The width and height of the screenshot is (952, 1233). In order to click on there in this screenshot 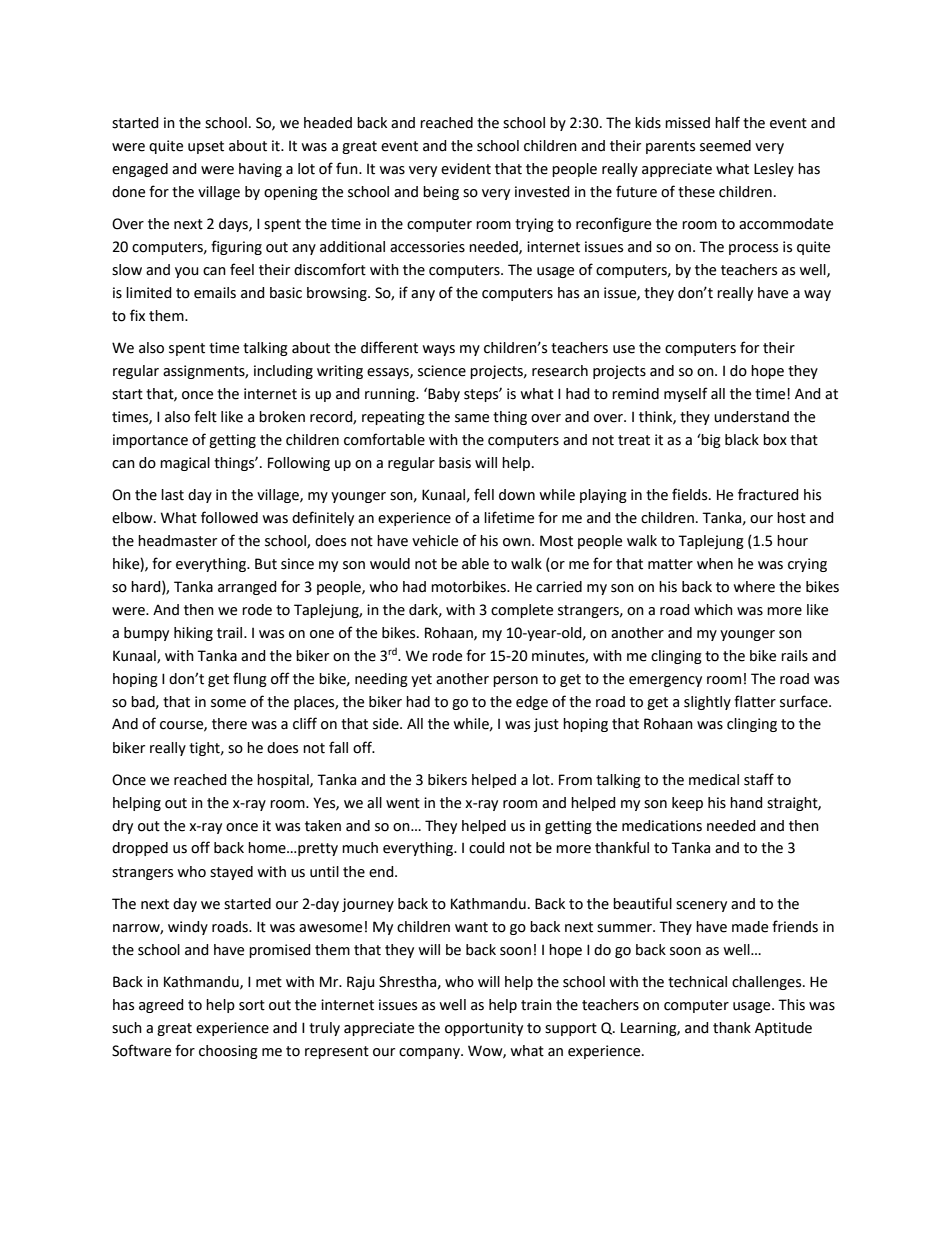, I will do `click(229, 724)`.
